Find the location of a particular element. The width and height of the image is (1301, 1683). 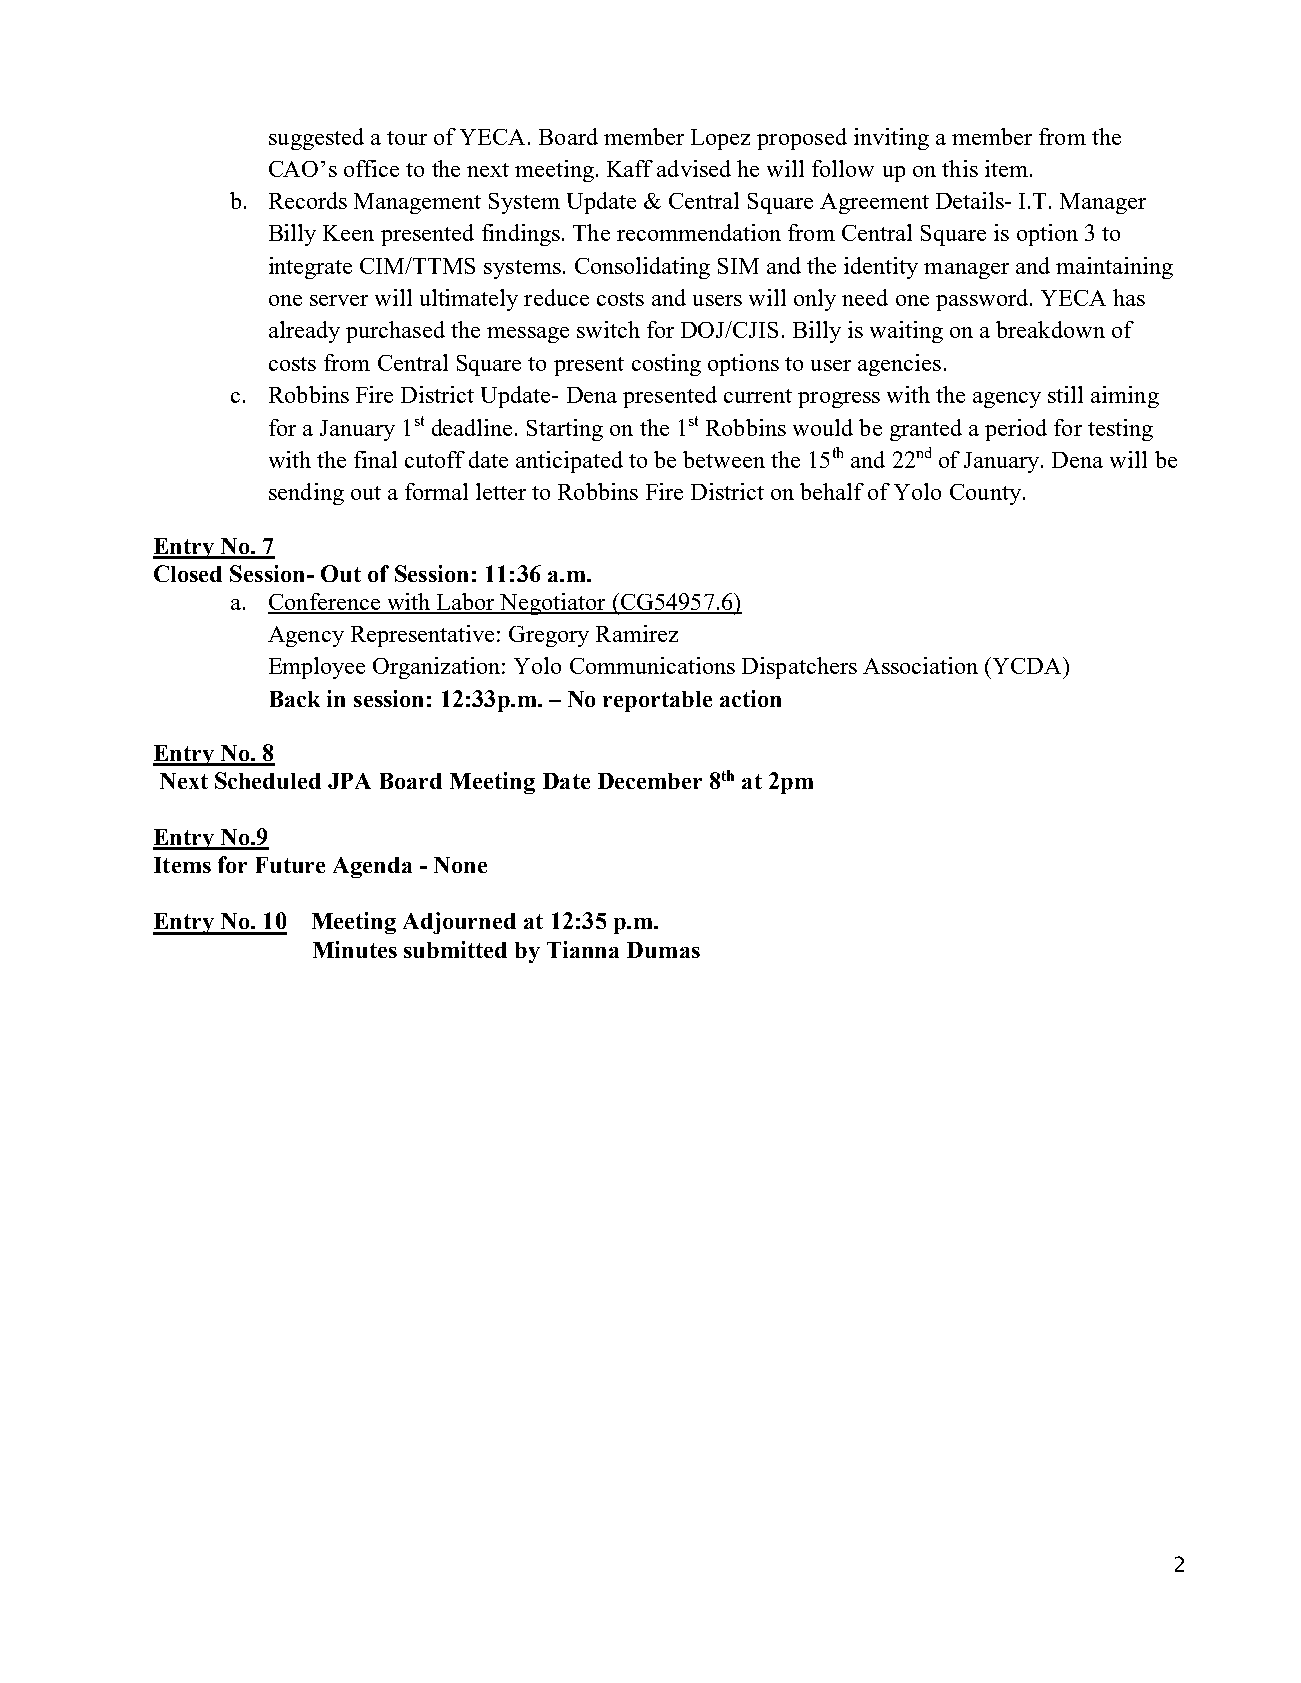

Ramirez is located at coordinates (637, 633).
